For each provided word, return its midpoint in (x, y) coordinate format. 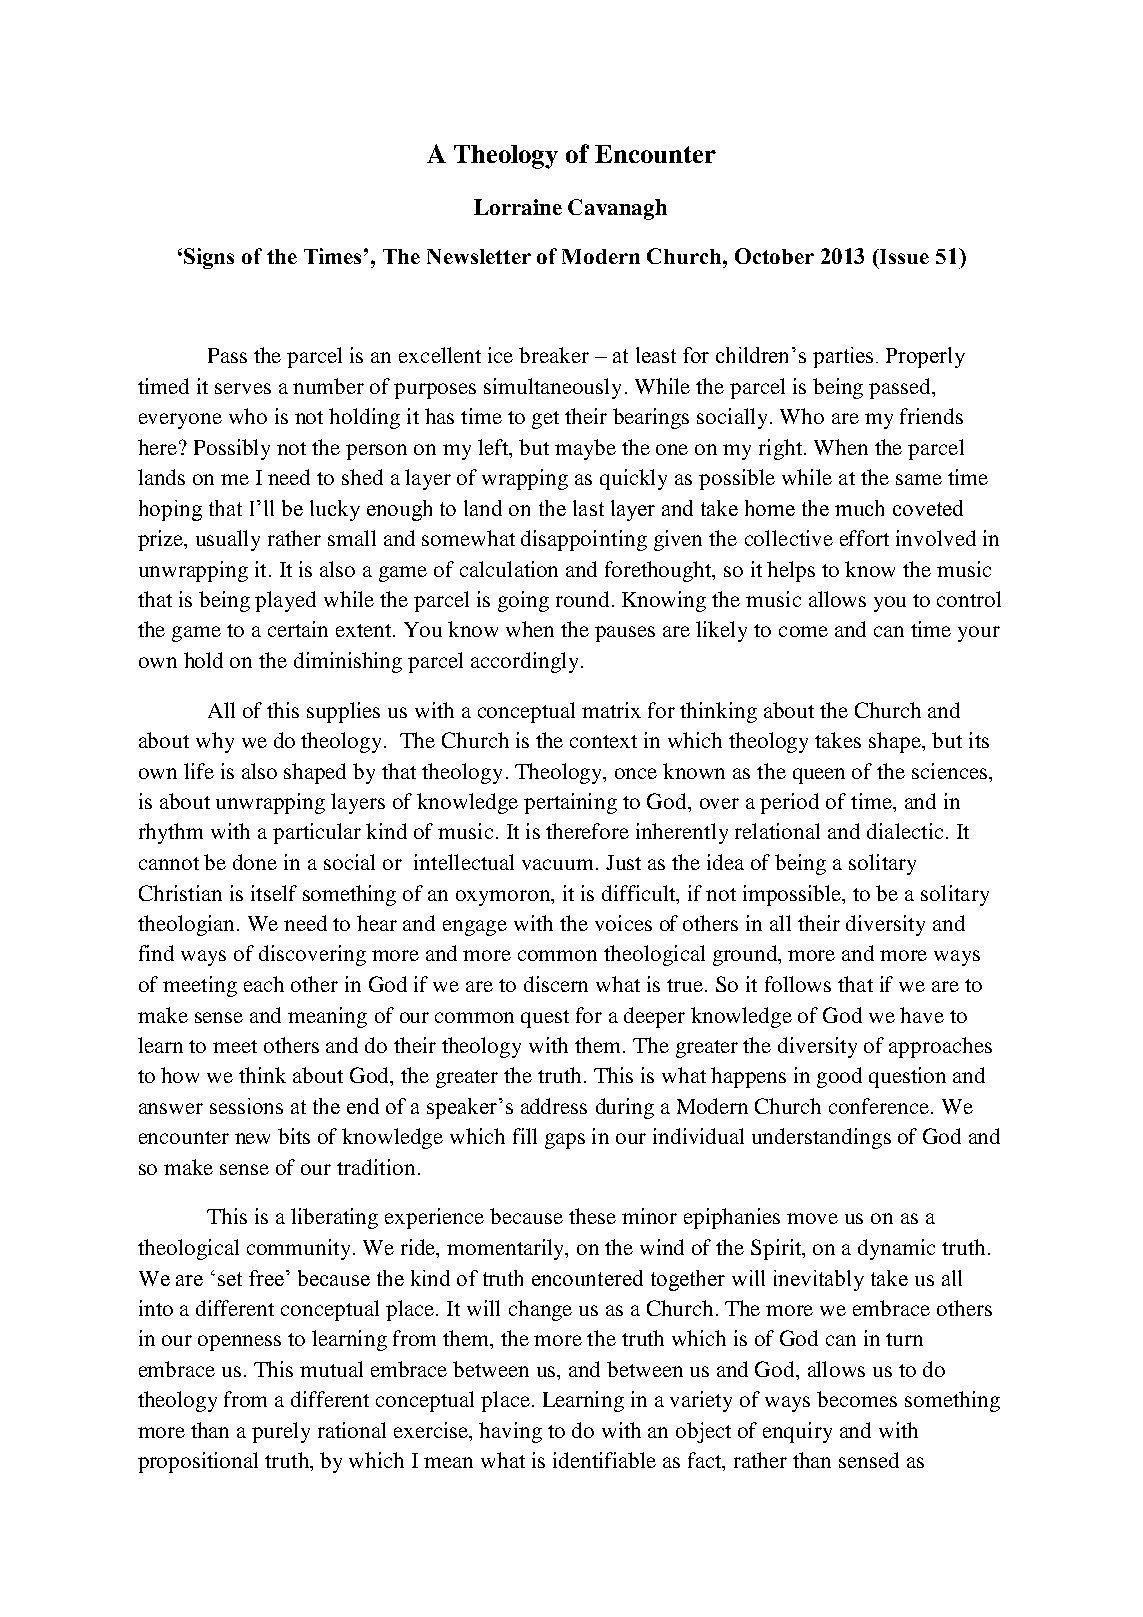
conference (880, 1106)
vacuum (559, 864)
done (255, 862)
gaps (565, 1141)
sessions (246, 1106)
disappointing (584, 540)
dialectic (905, 831)
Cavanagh (617, 209)
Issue (903, 256)
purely (281, 1432)
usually (228, 540)
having (510, 1432)
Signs (209, 258)
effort (864, 538)
